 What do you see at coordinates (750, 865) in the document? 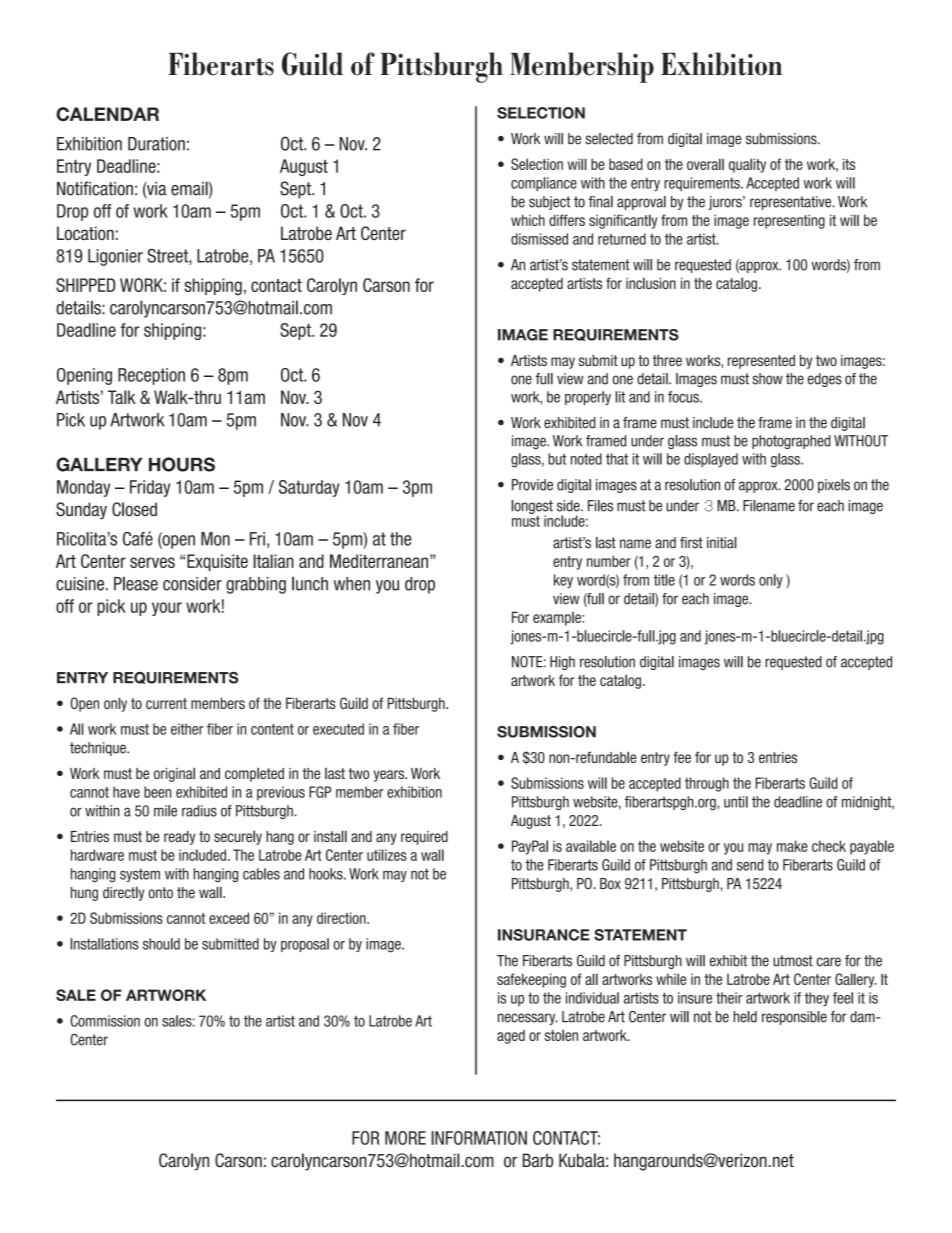
I see `send` at bounding box center [750, 865].
